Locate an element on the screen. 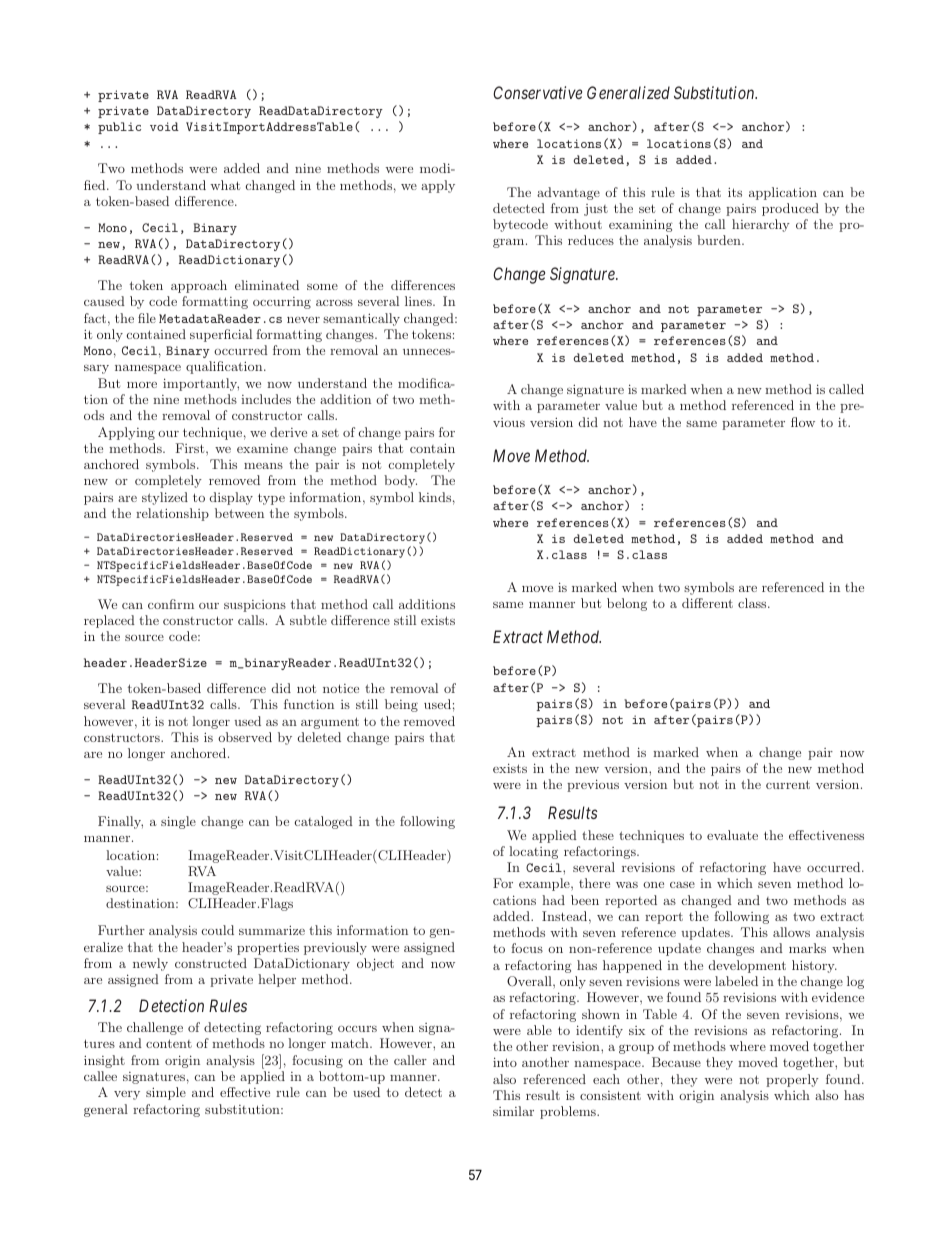 Image resolution: width=952 pixels, height=1233 pixels. being is located at coordinates (401, 705).
